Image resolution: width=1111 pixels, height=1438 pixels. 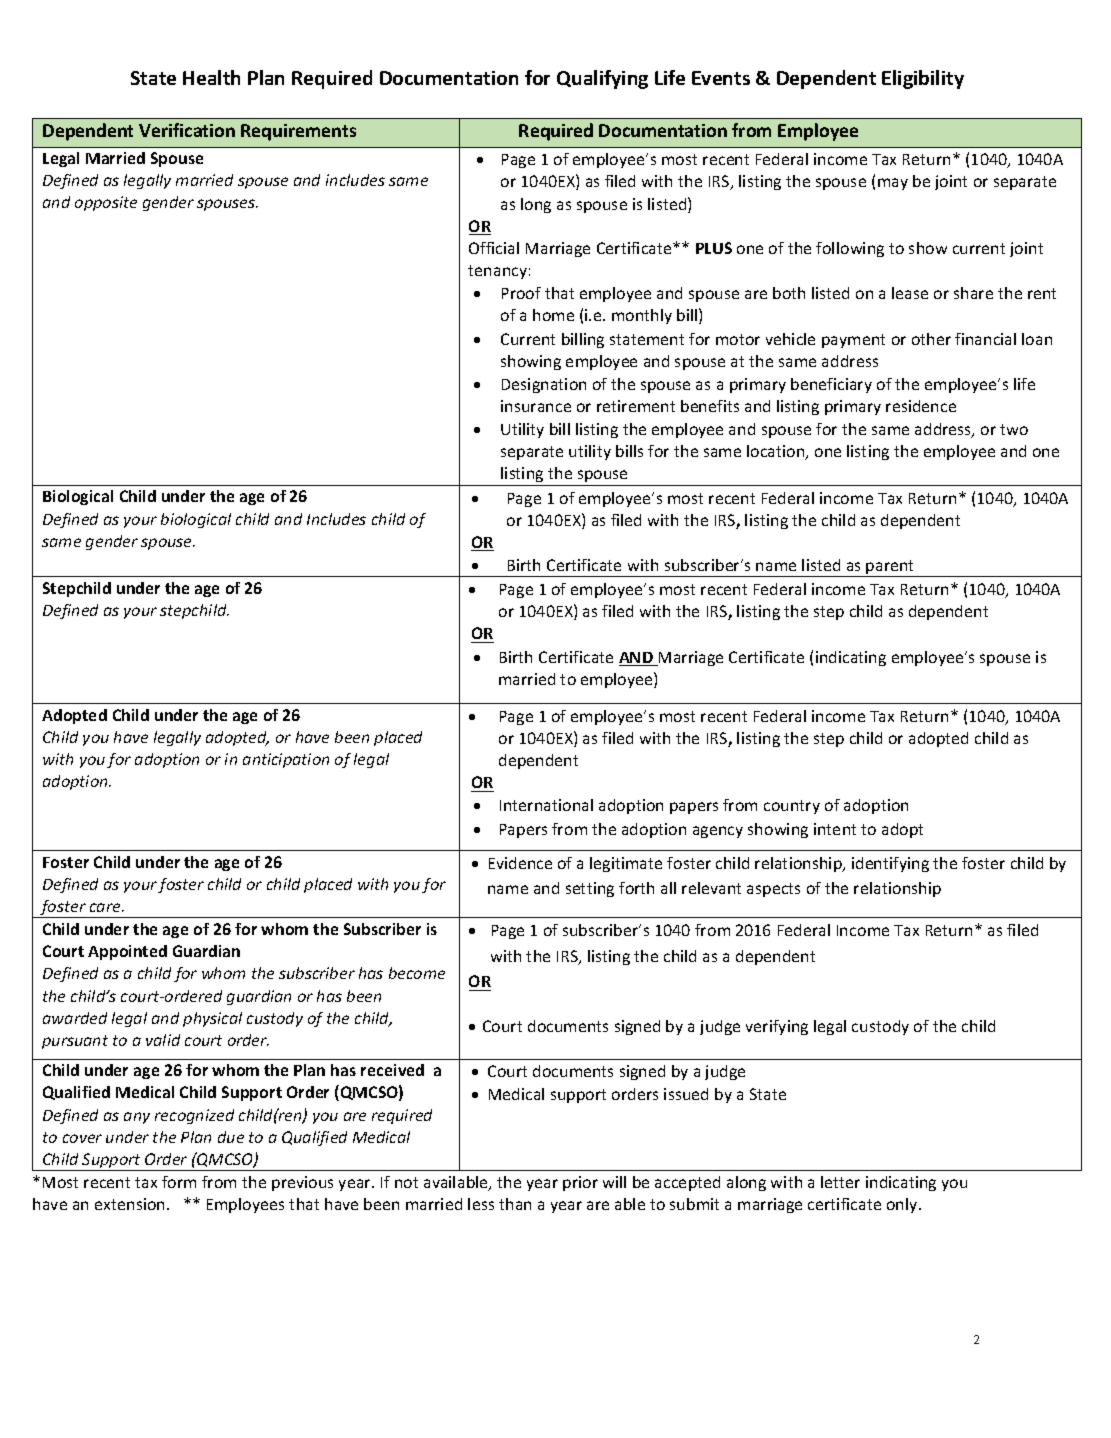 What do you see at coordinates (179, 1182) in the document?
I see `form` at bounding box center [179, 1182].
